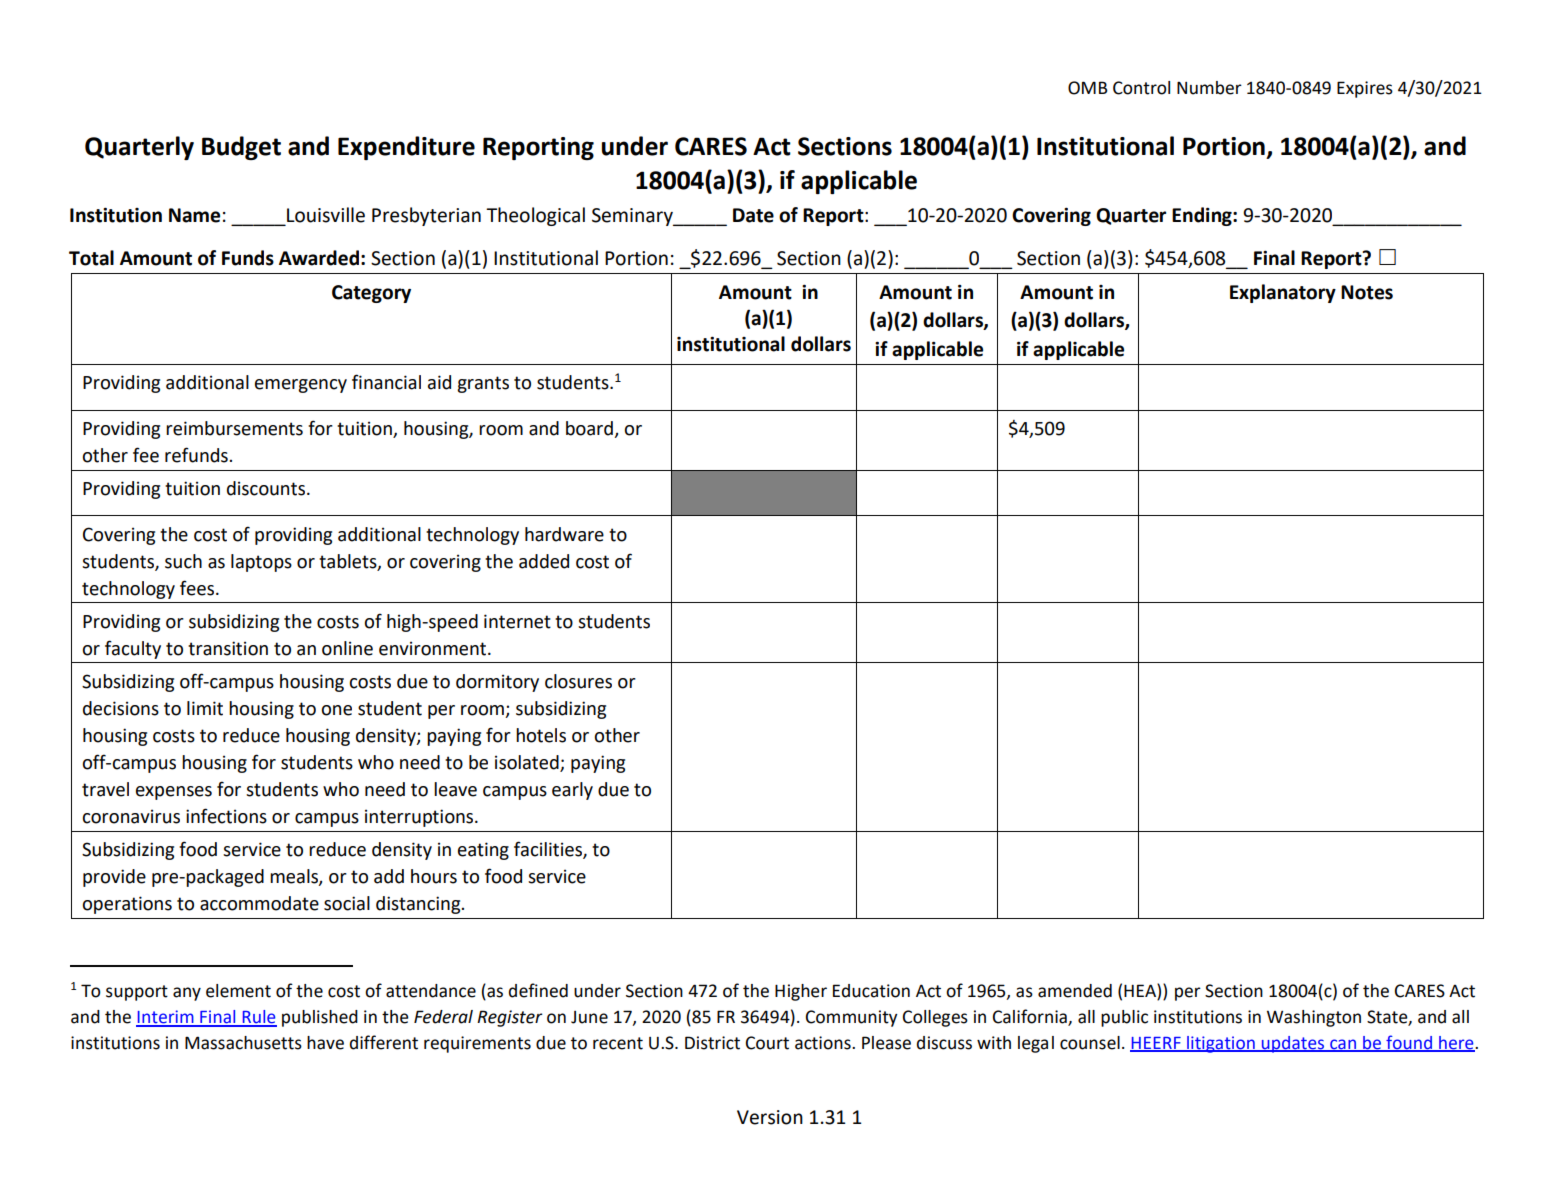 This screenshot has width=1553, height=1200. Describe the element at coordinates (1343, 1045) in the screenshot. I see `can` at that location.
